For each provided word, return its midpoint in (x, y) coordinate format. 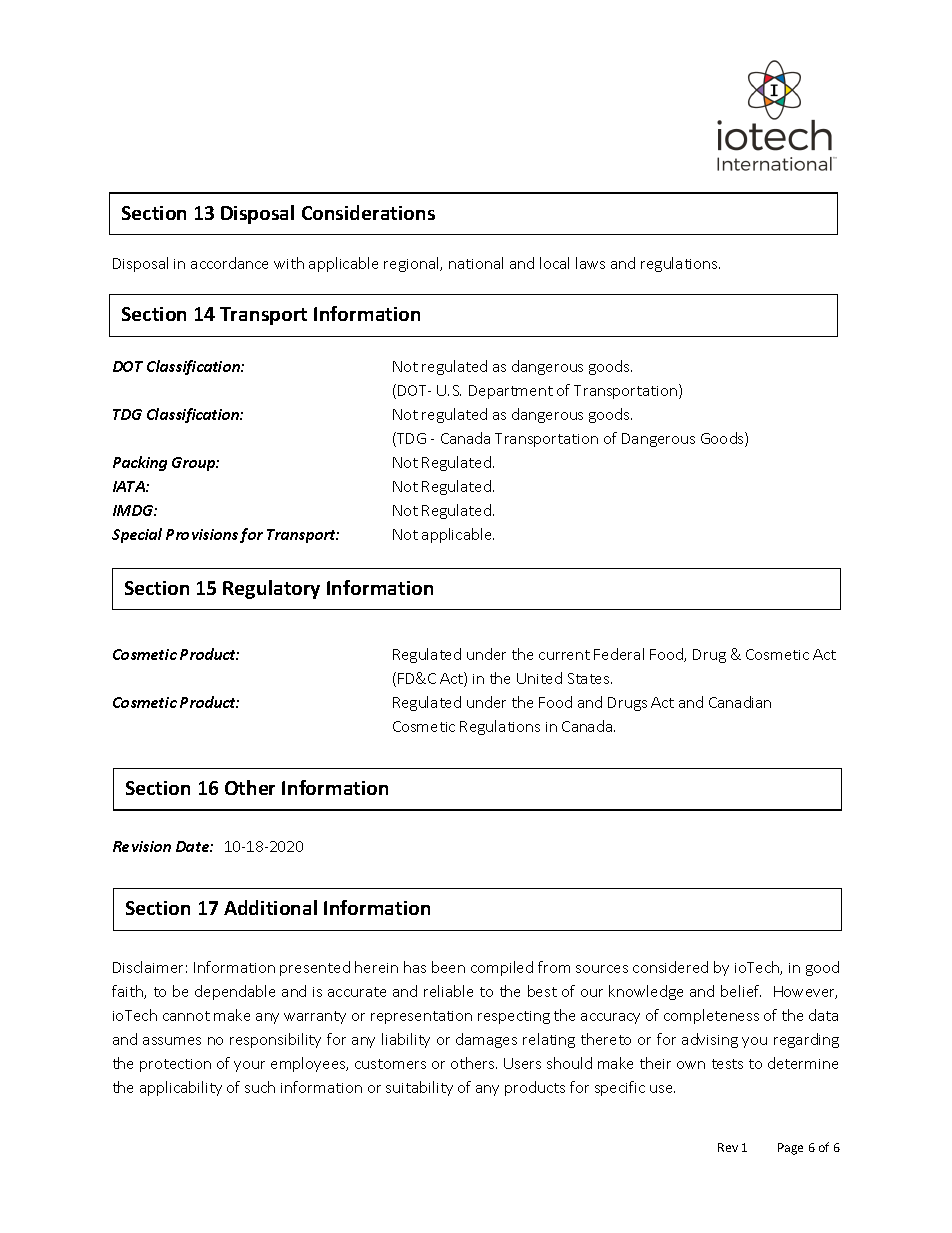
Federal (619, 654)
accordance (229, 263)
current (564, 655)
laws (590, 263)
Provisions (202, 534)
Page (790, 1149)
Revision (142, 846)
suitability (419, 1088)
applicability (181, 1088)
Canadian (740, 702)
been (448, 967)
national (476, 263)
